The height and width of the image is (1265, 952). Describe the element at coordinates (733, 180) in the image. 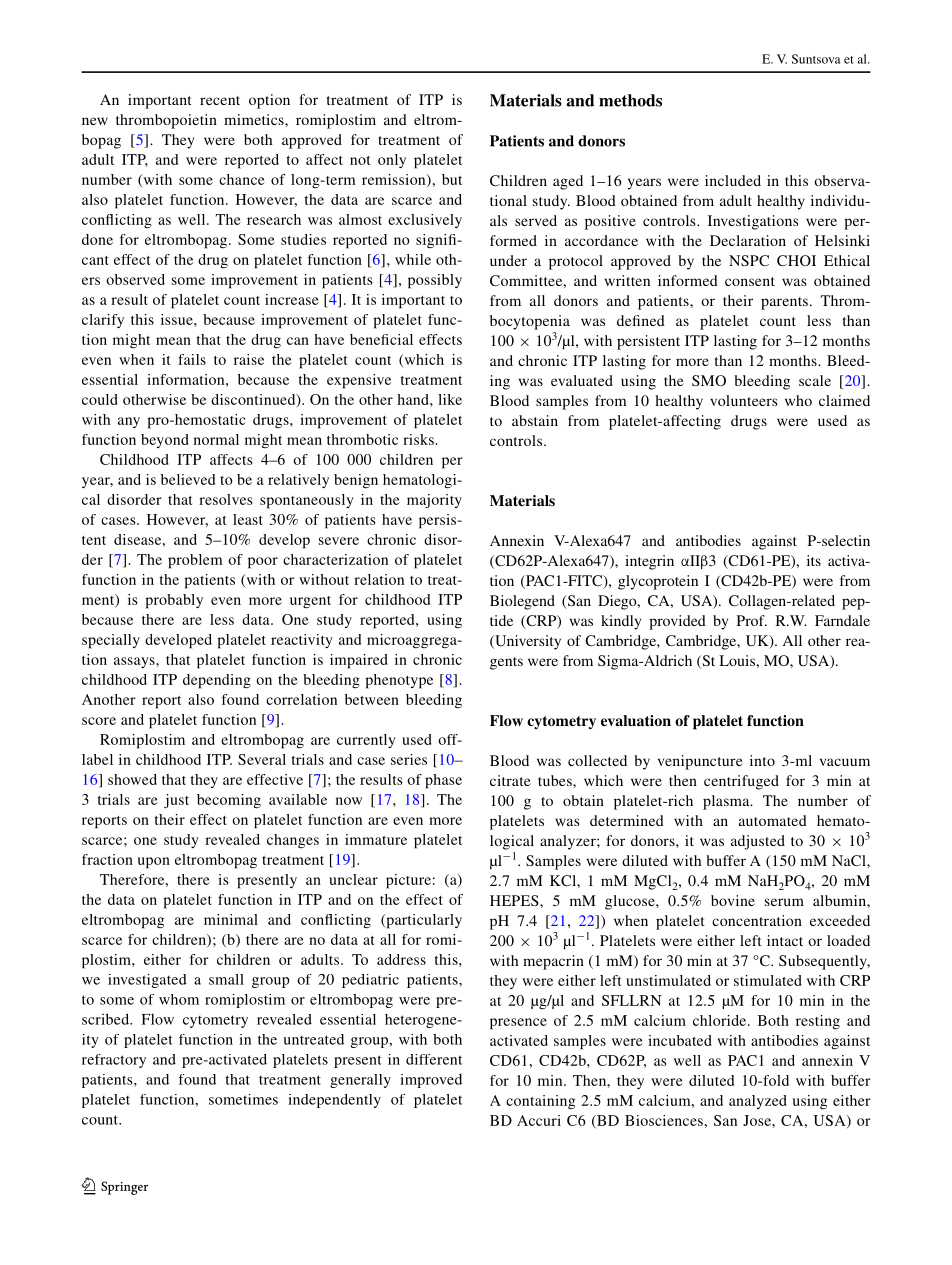

I see `included` at that location.
